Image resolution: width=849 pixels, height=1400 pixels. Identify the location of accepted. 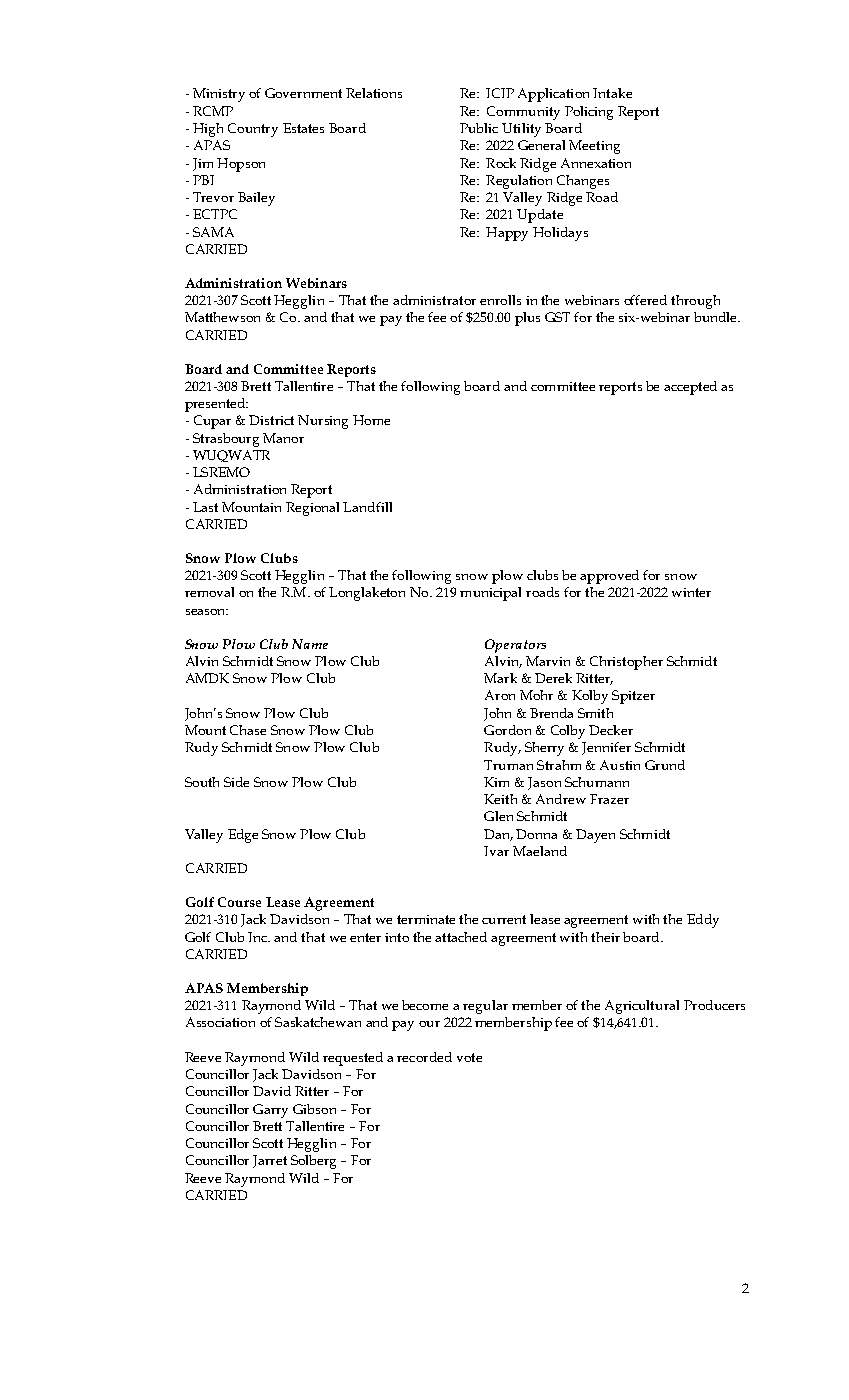
(690, 388).
